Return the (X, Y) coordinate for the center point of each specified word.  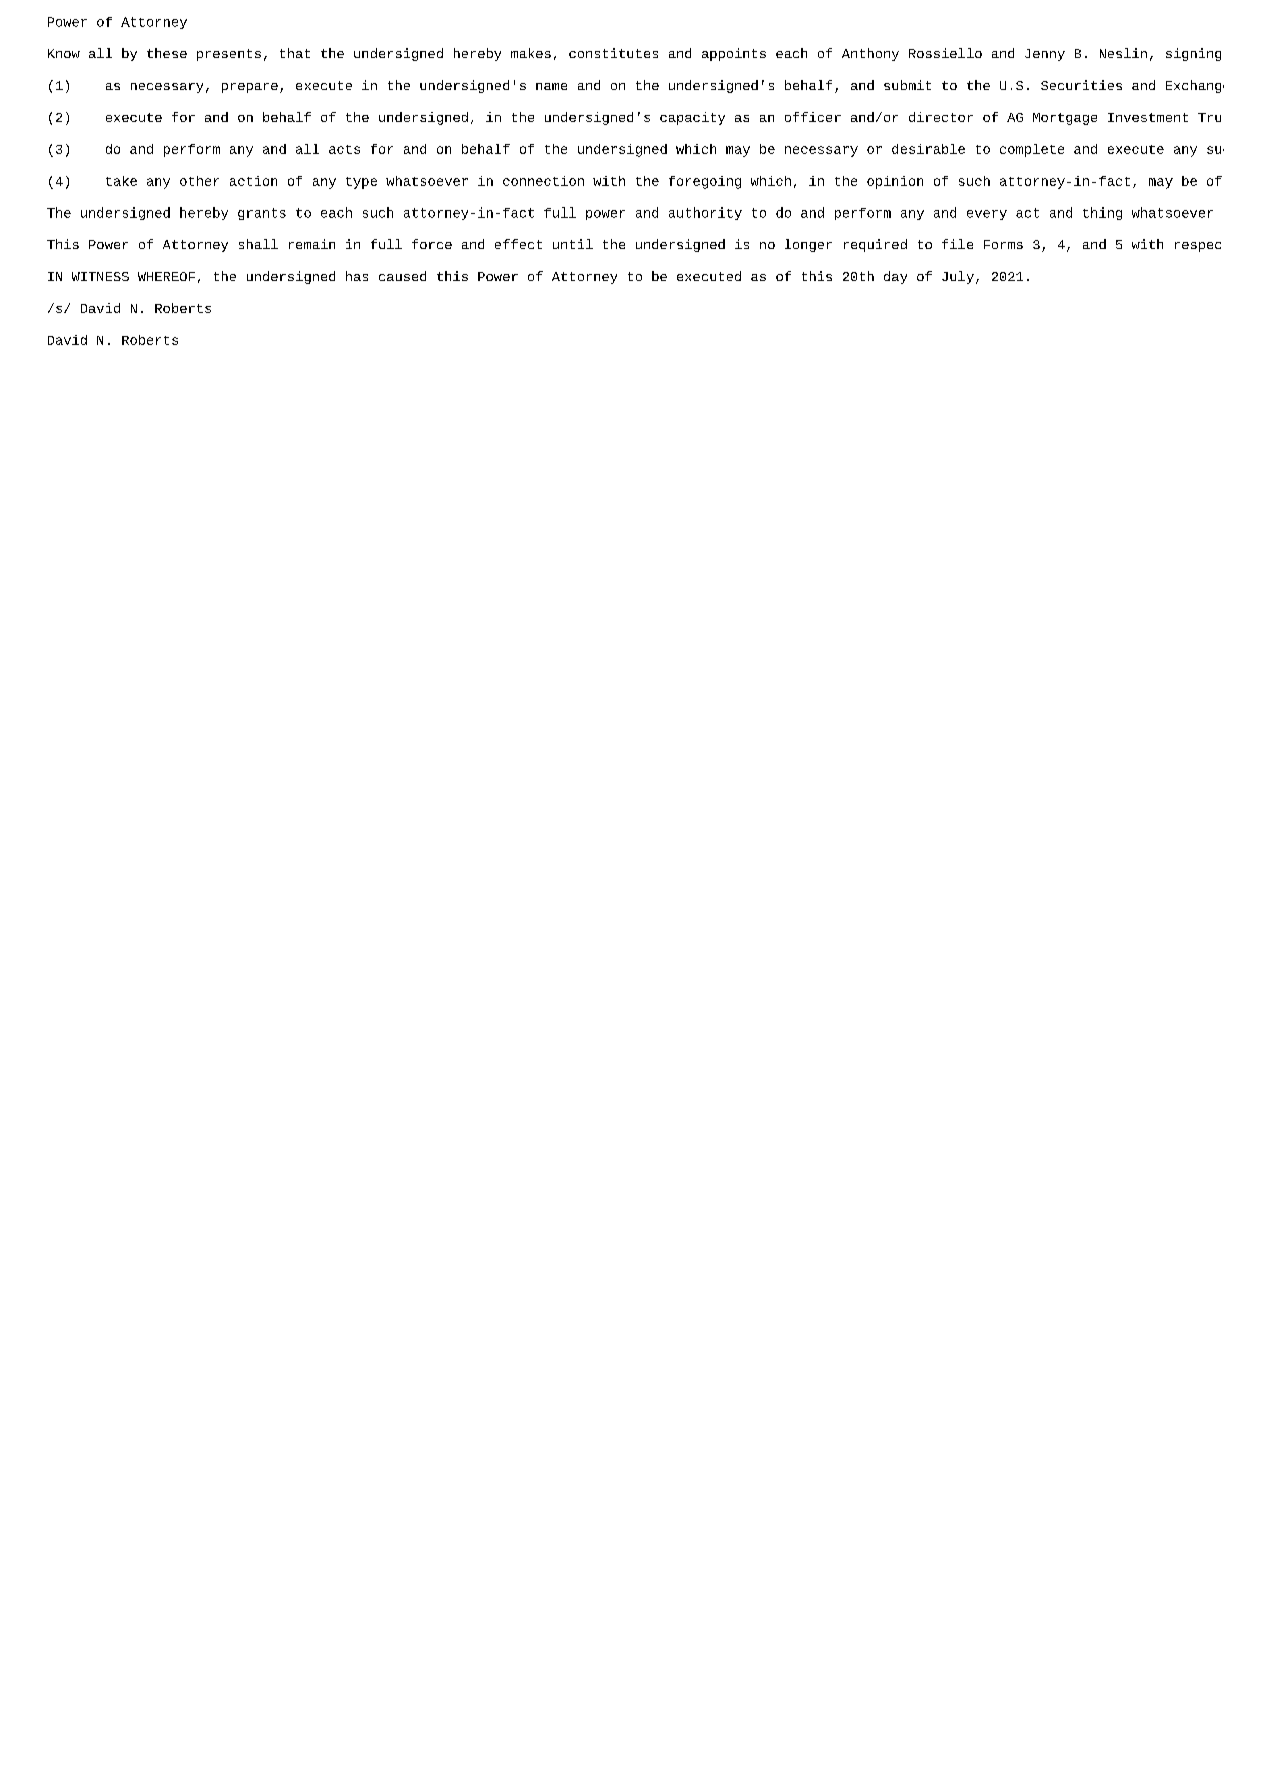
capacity (692, 118)
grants (262, 214)
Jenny (1045, 55)
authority (705, 213)
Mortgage (1065, 119)
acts (344, 149)
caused (402, 276)
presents (229, 55)
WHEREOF (166, 276)
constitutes (613, 53)
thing (1102, 213)
